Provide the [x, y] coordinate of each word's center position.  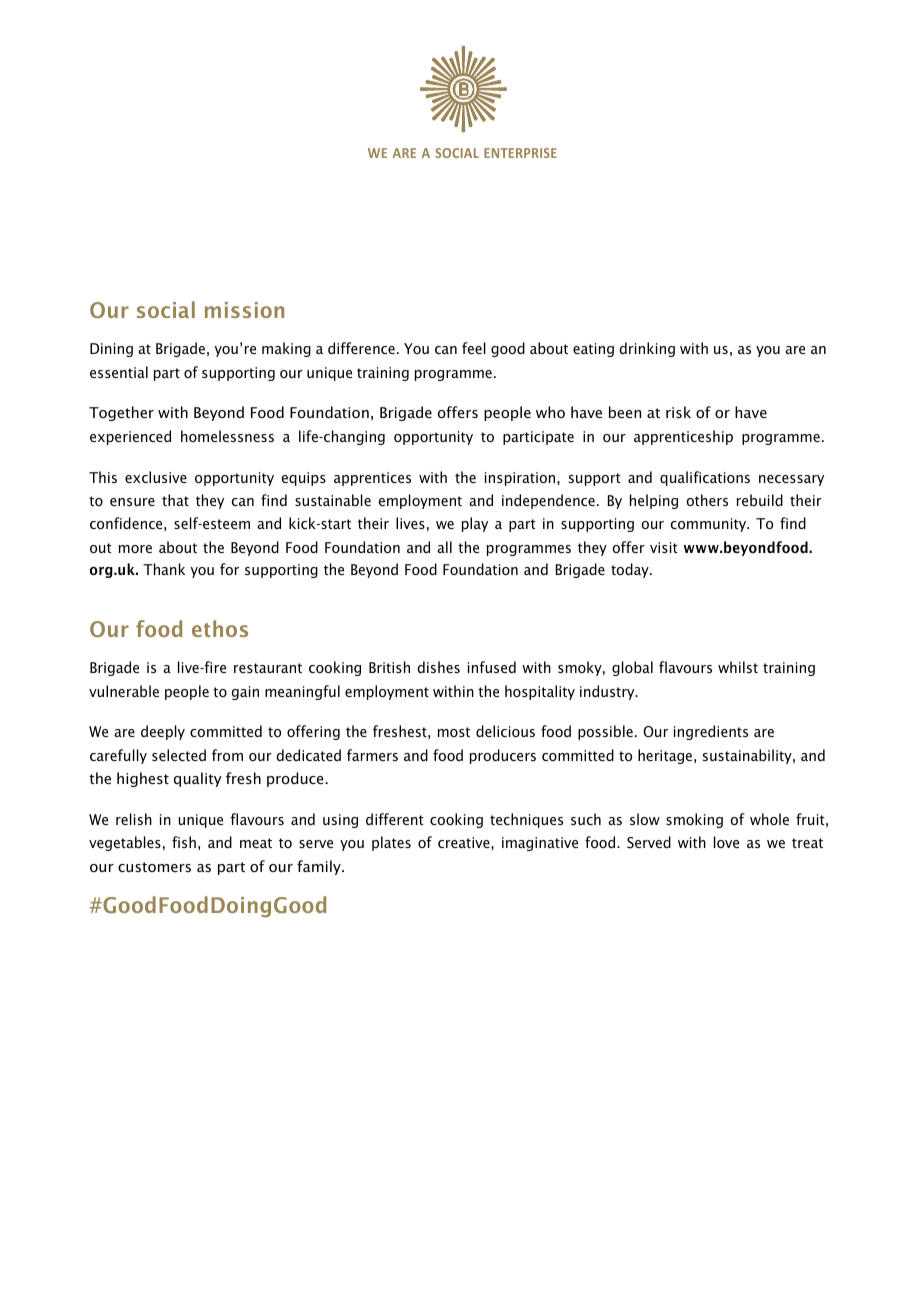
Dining [111, 350]
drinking [647, 349]
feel [474, 348]
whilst [738, 667]
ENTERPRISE [520, 153]
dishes [438, 667]
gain [245, 693]
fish [184, 842]
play [475, 524]
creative [465, 842]
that [175, 500]
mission [244, 310]
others [707, 500]
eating [593, 350]
